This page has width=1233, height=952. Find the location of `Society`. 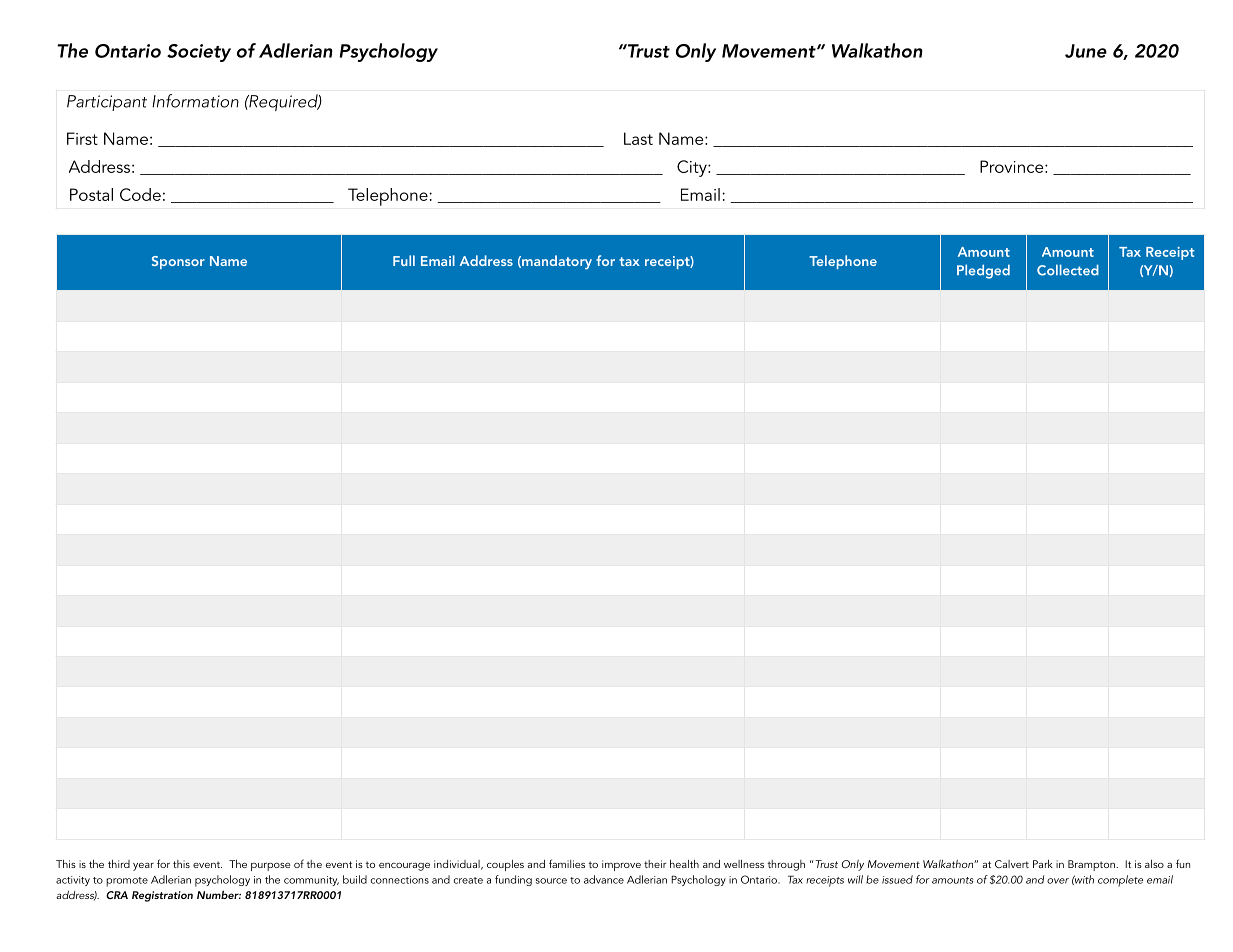

Society is located at coordinates (199, 53).
